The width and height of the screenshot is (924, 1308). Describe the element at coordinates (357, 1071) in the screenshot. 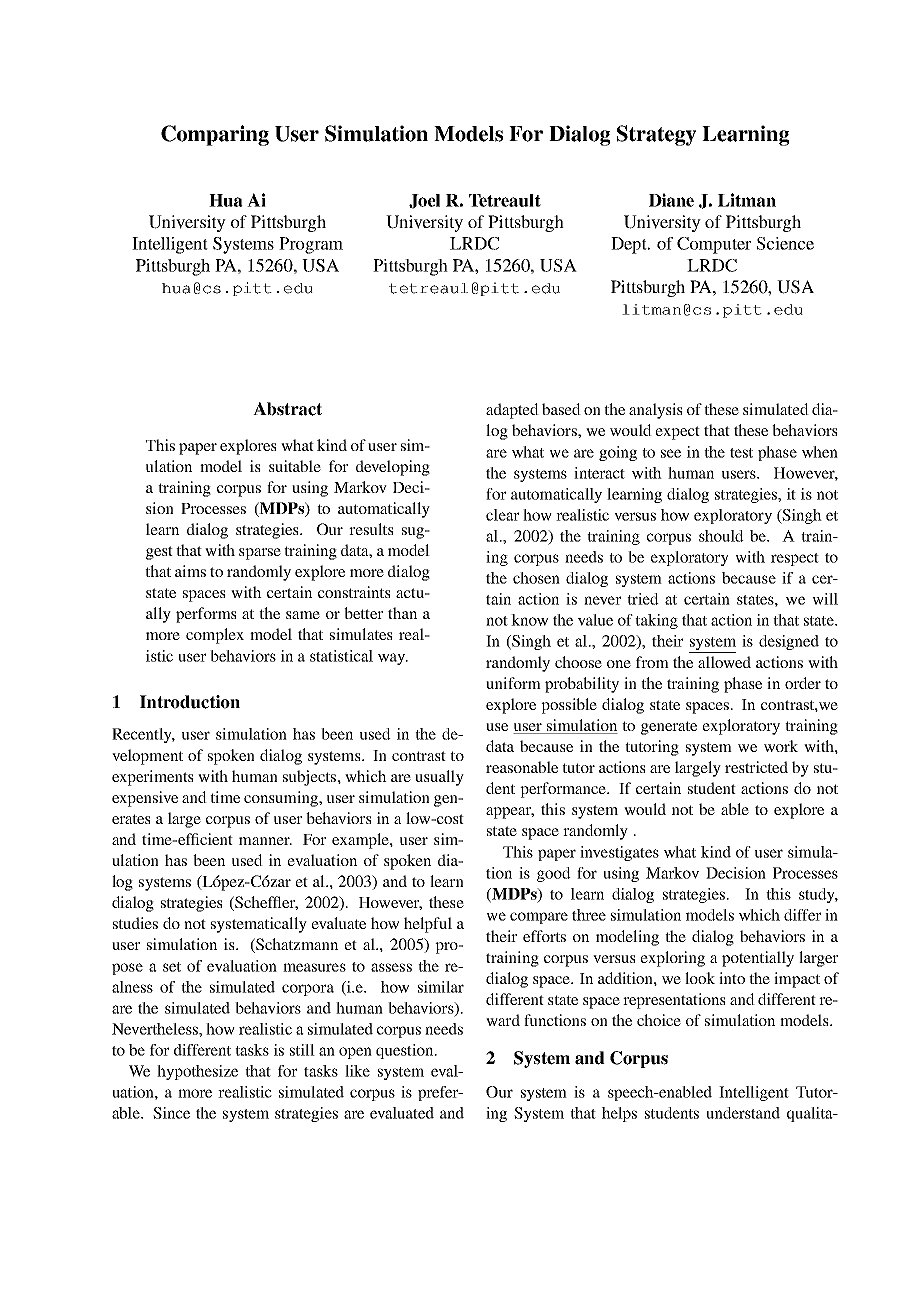

I see `like` at that location.
